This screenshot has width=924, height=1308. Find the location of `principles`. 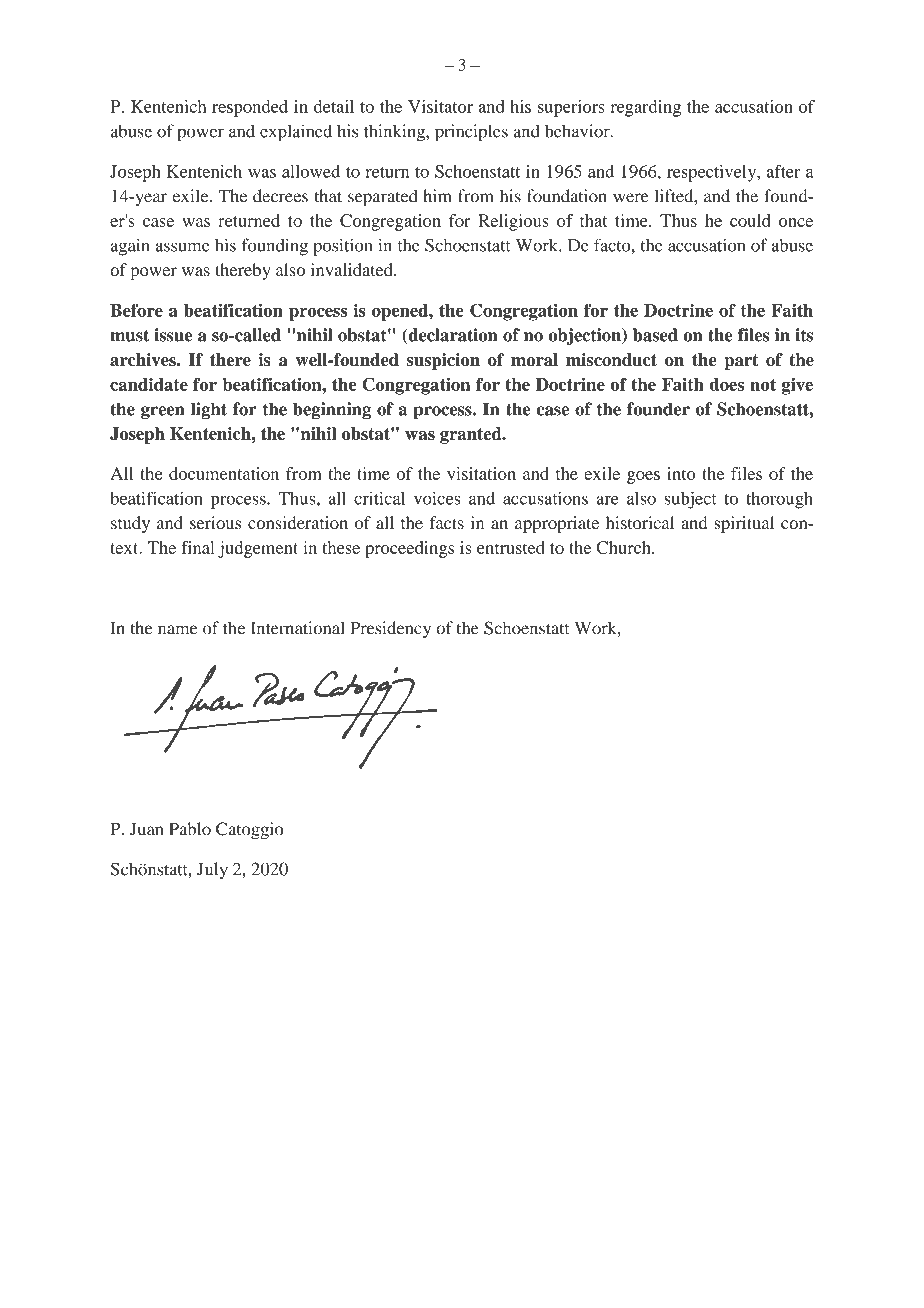

principles is located at coordinates (471, 133).
